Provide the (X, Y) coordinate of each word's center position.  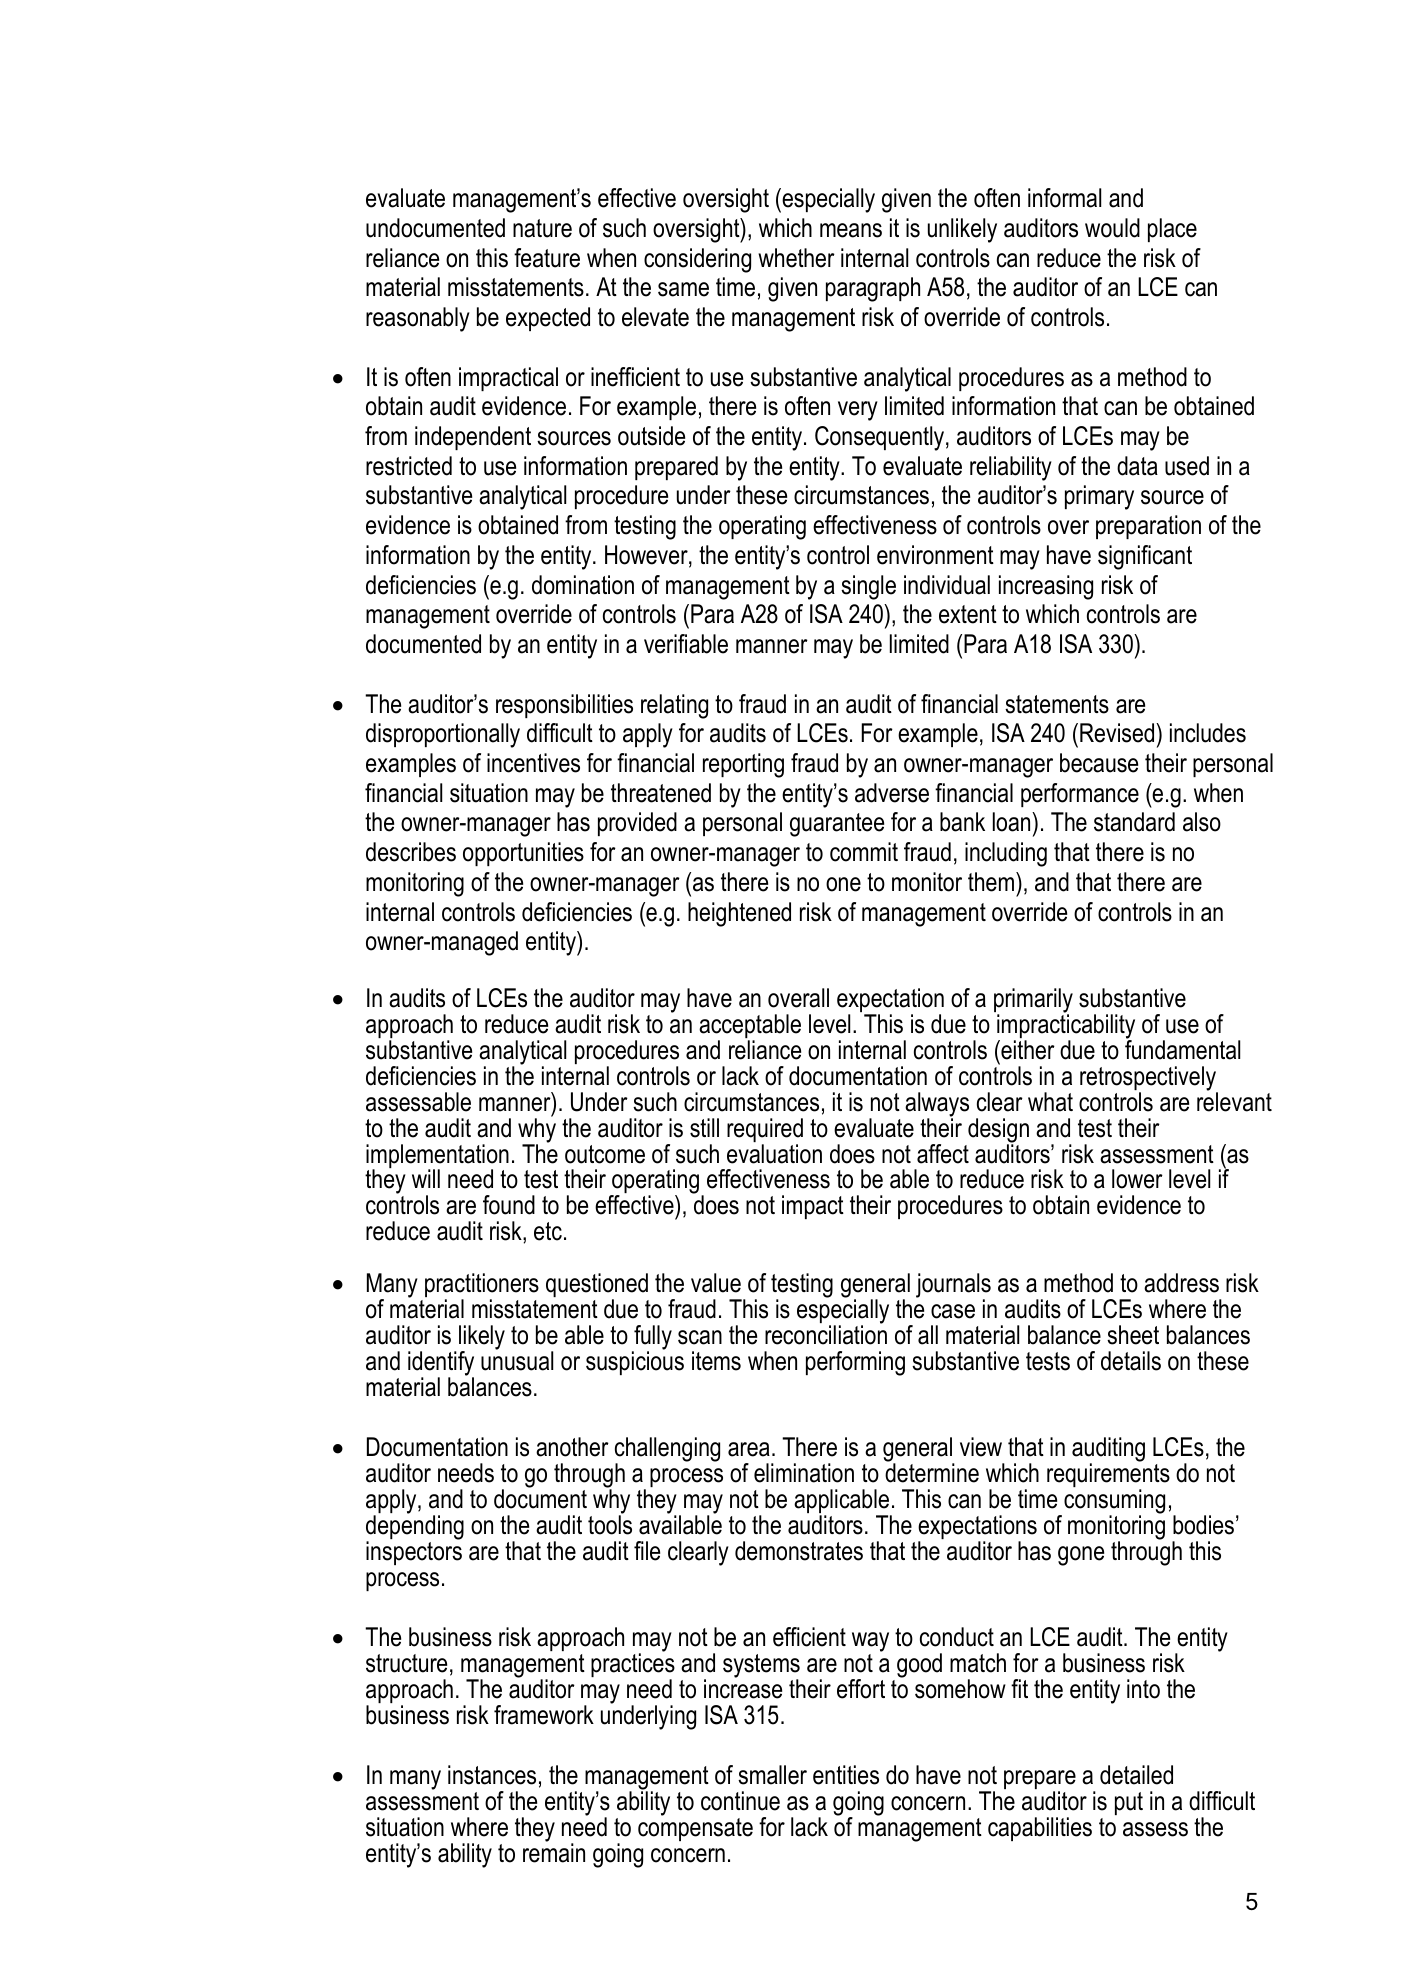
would (1112, 228)
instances (492, 1775)
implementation (437, 1157)
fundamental (1182, 1049)
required (765, 1131)
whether (796, 258)
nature (542, 228)
